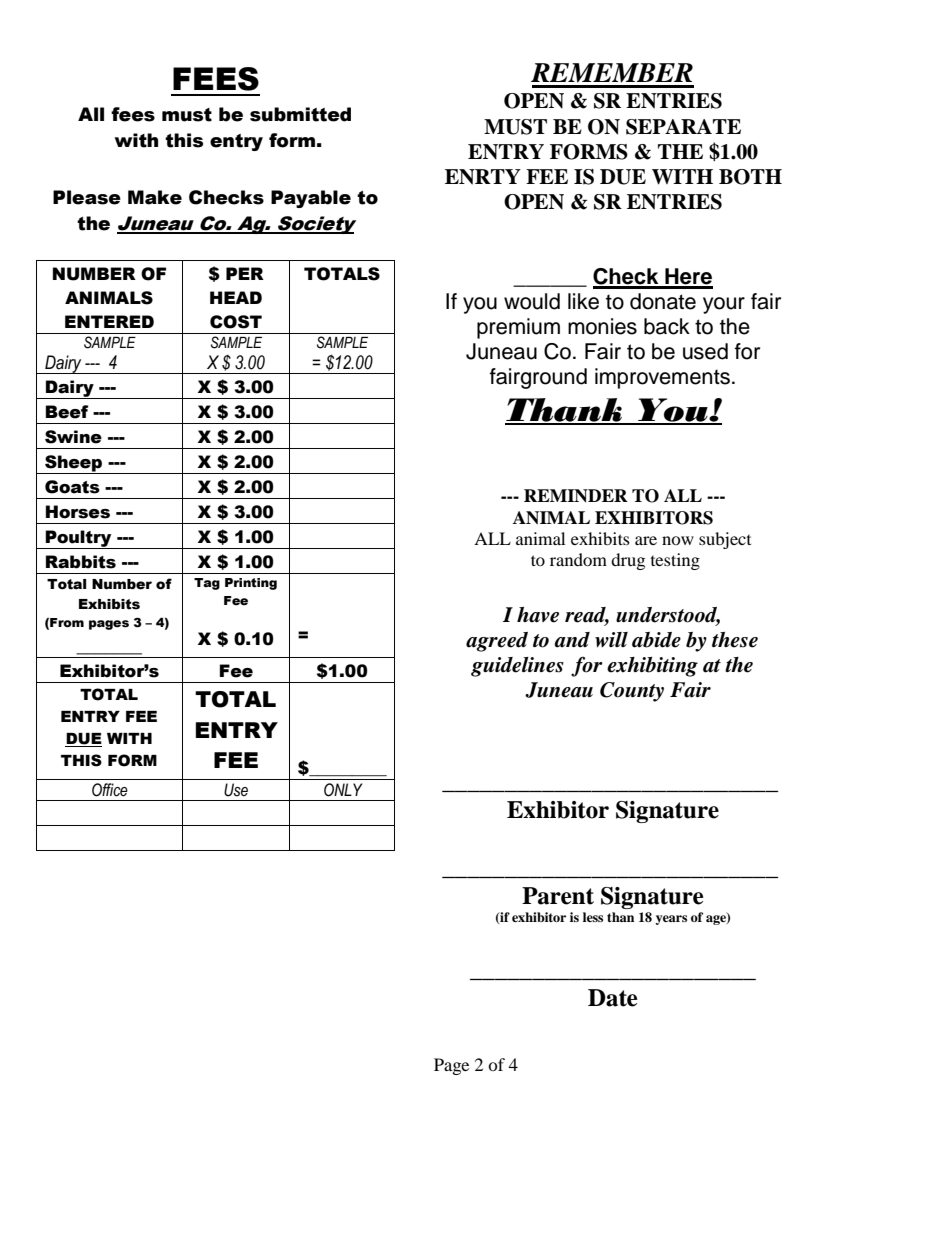 The height and width of the image is (1233, 952). Describe the element at coordinates (497, 642) in the image. I see `agreed` at that location.
